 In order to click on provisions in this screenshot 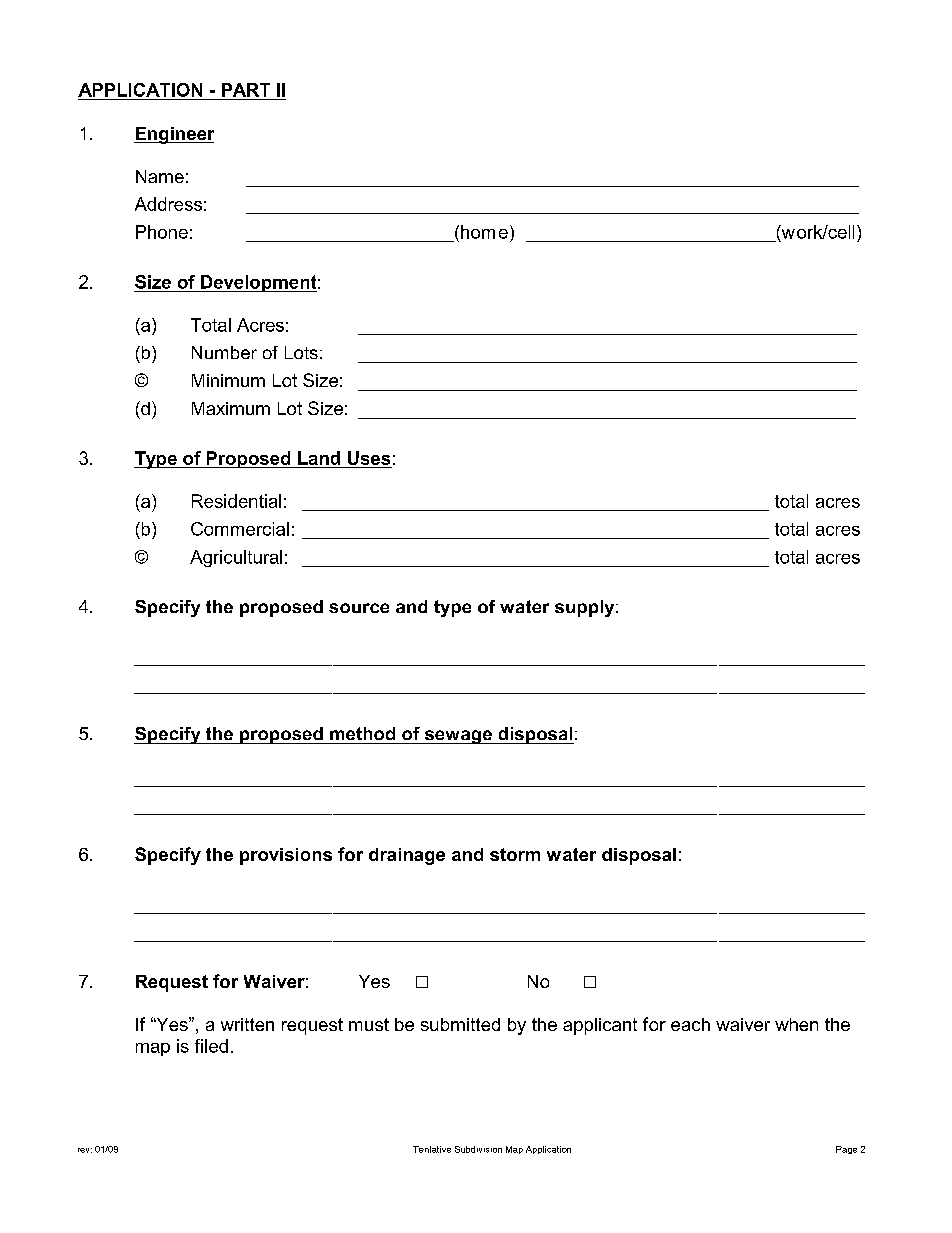, I will do `click(286, 856)`.
